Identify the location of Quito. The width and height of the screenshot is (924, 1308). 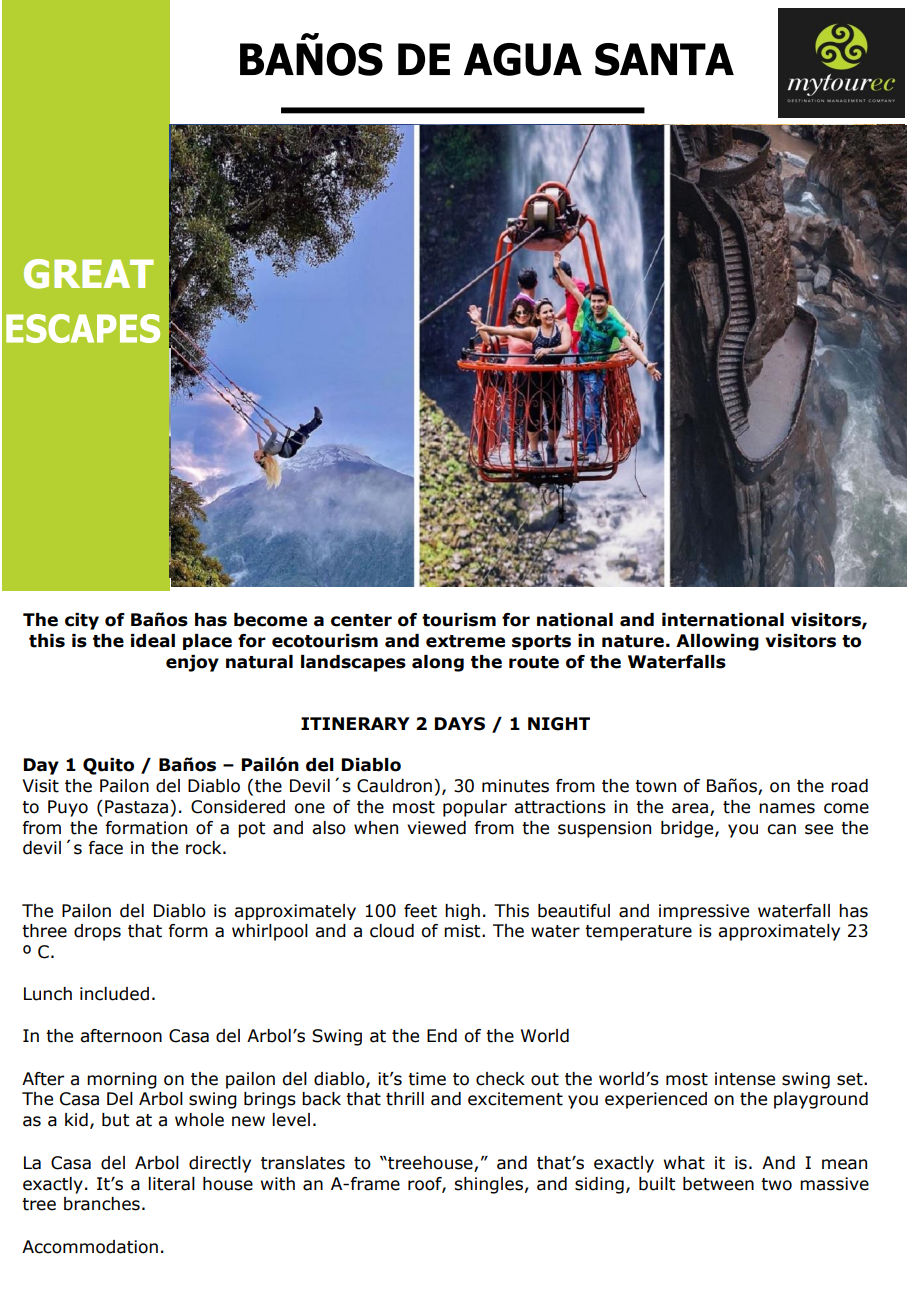
(108, 766).
